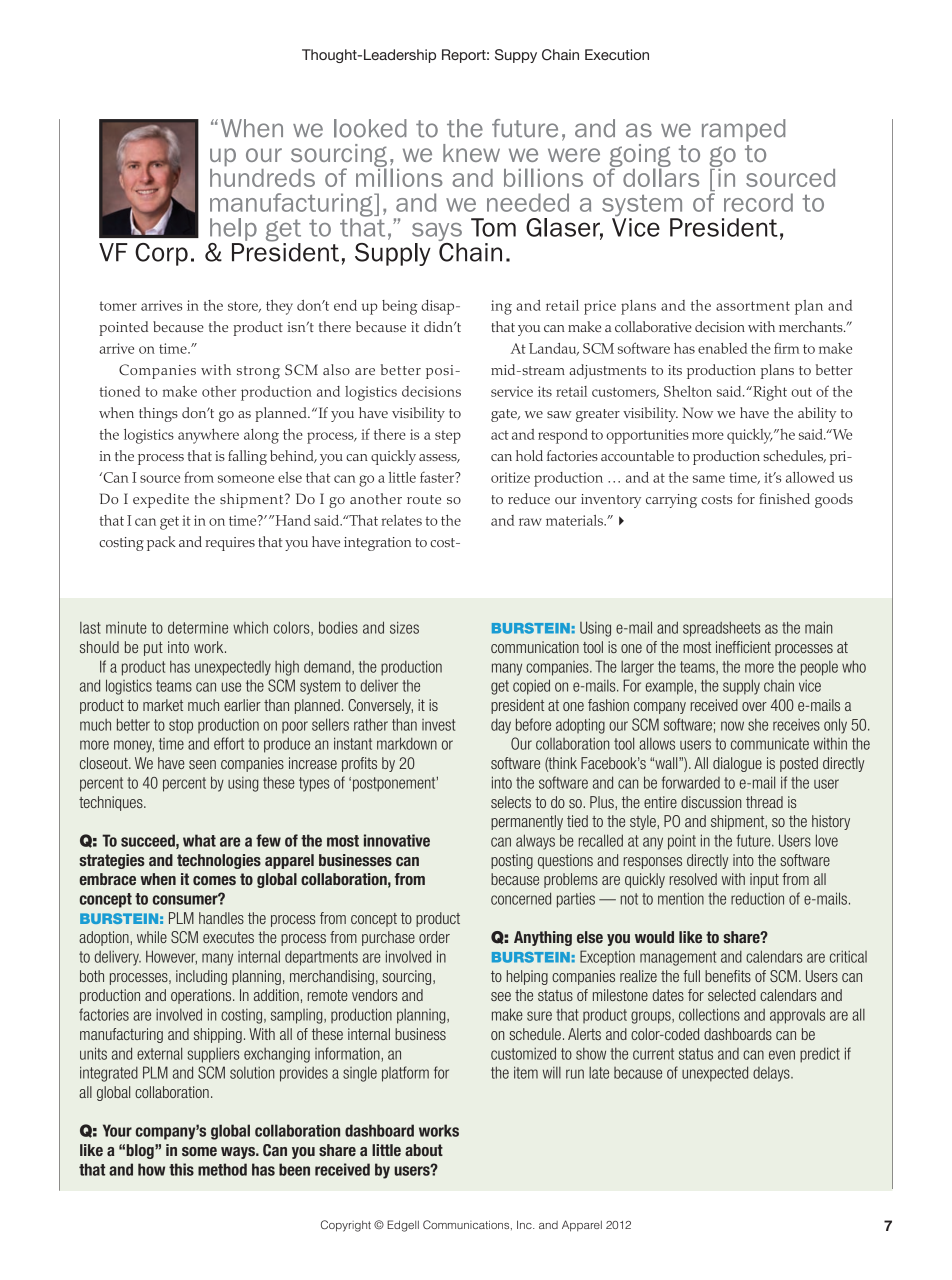 The height and width of the image is (1280, 952). What do you see at coordinates (424, 499) in the image?
I see `route` at bounding box center [424, 499].
